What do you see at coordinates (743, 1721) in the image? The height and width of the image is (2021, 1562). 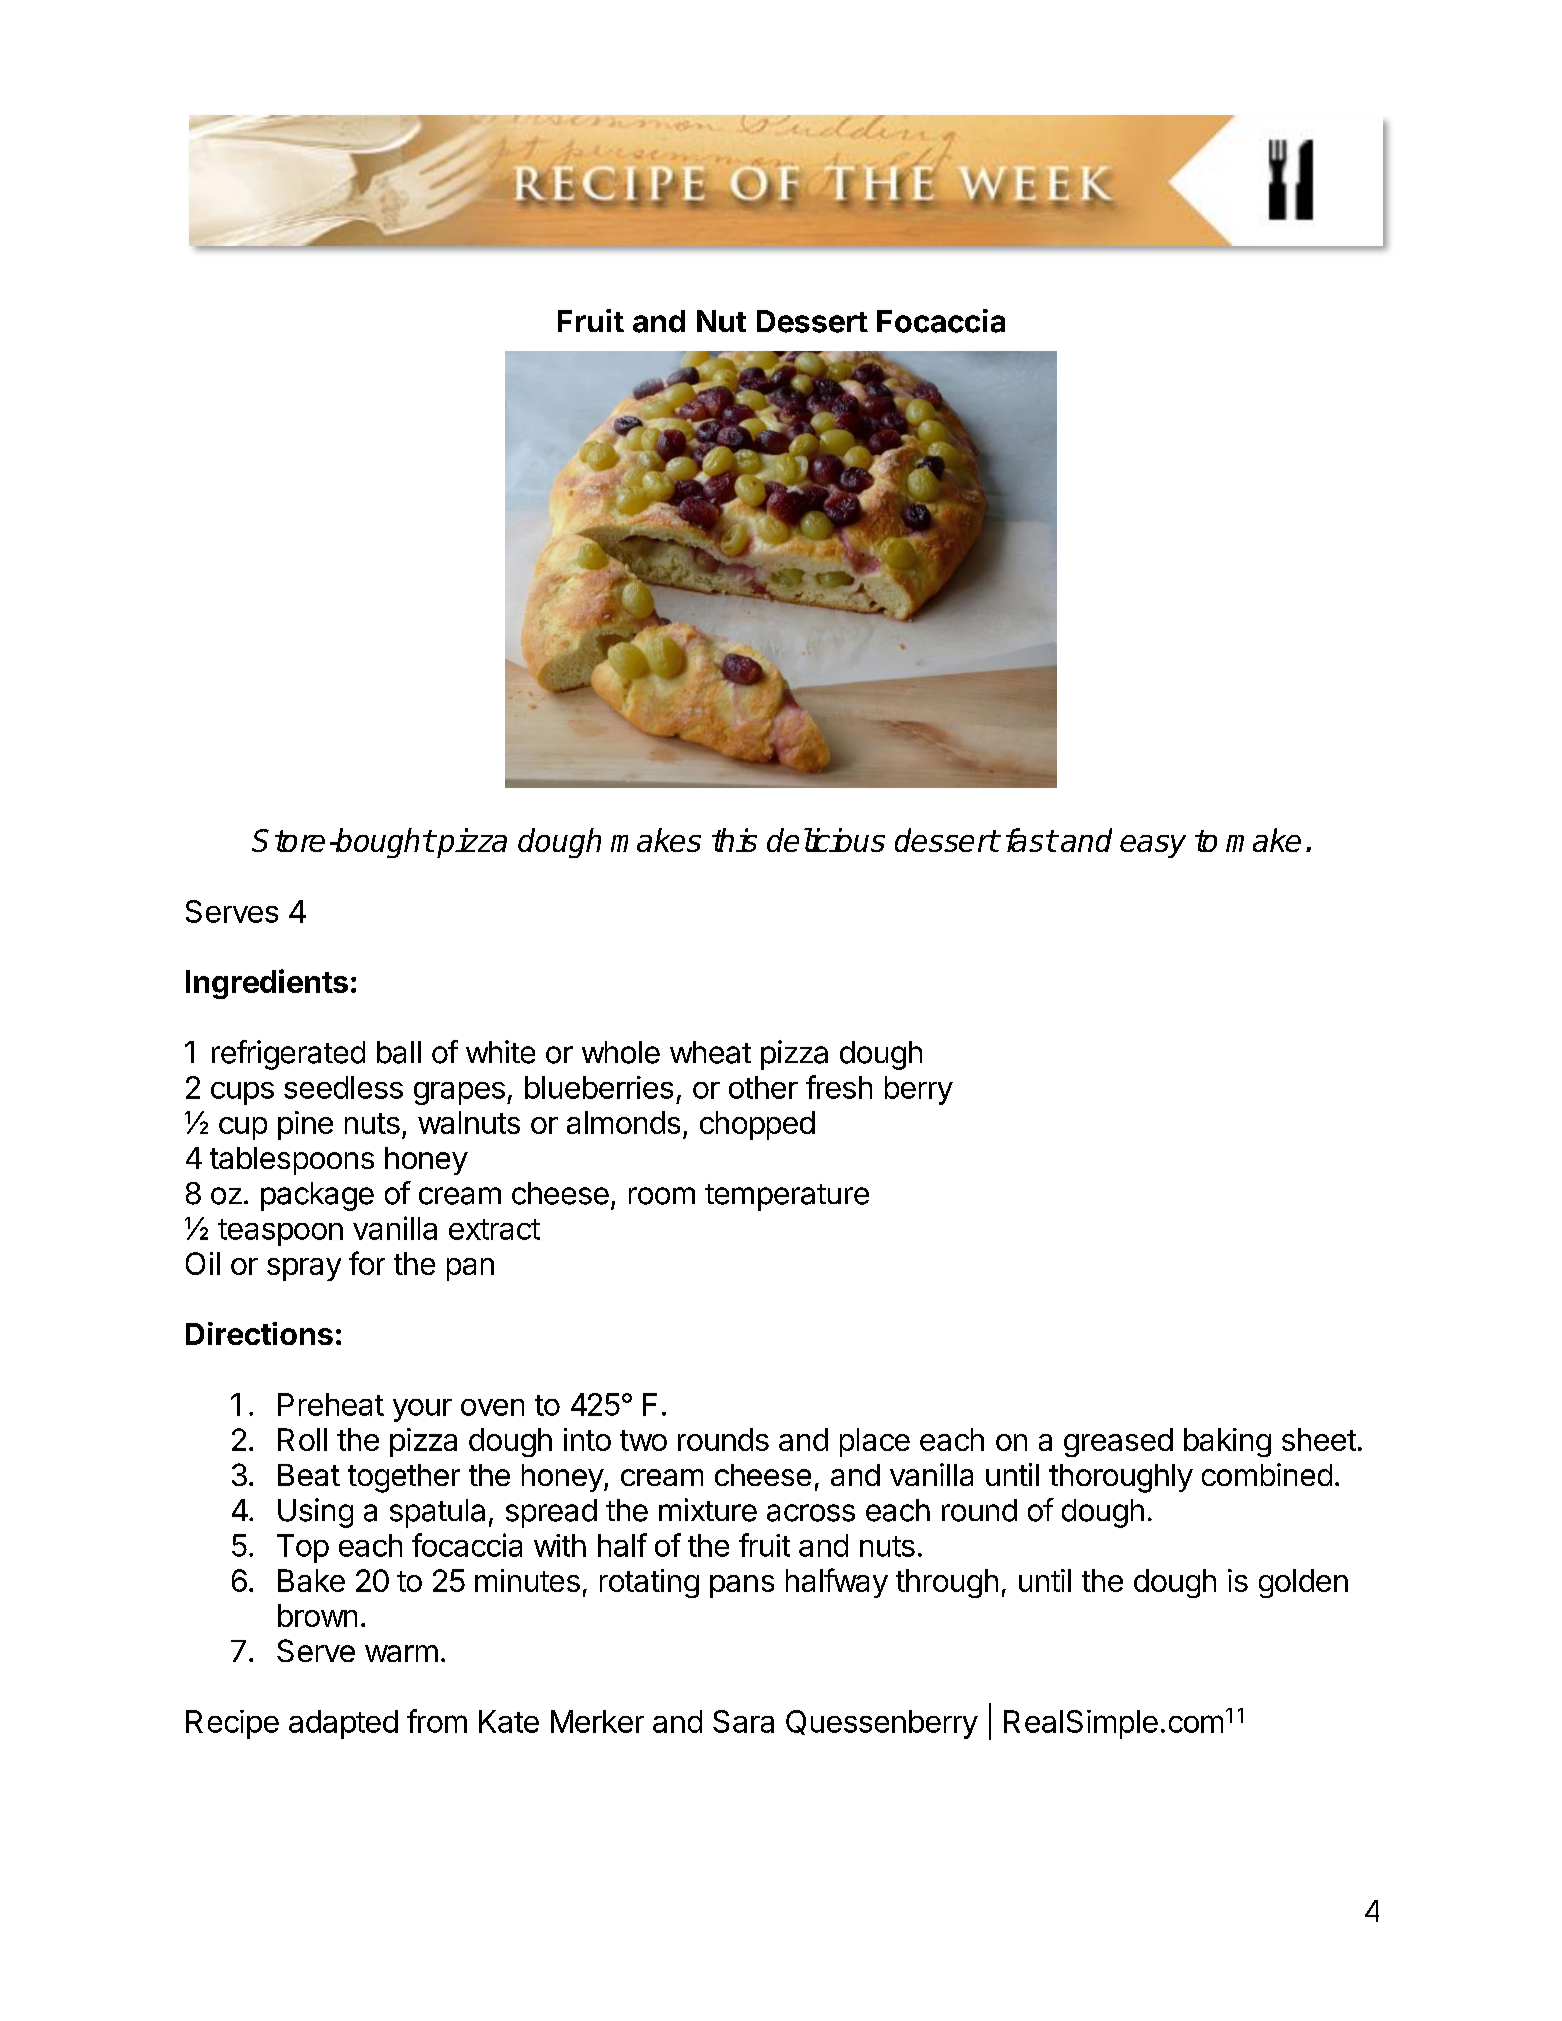 I see `Sara` at bounding box center [743, 1721].
